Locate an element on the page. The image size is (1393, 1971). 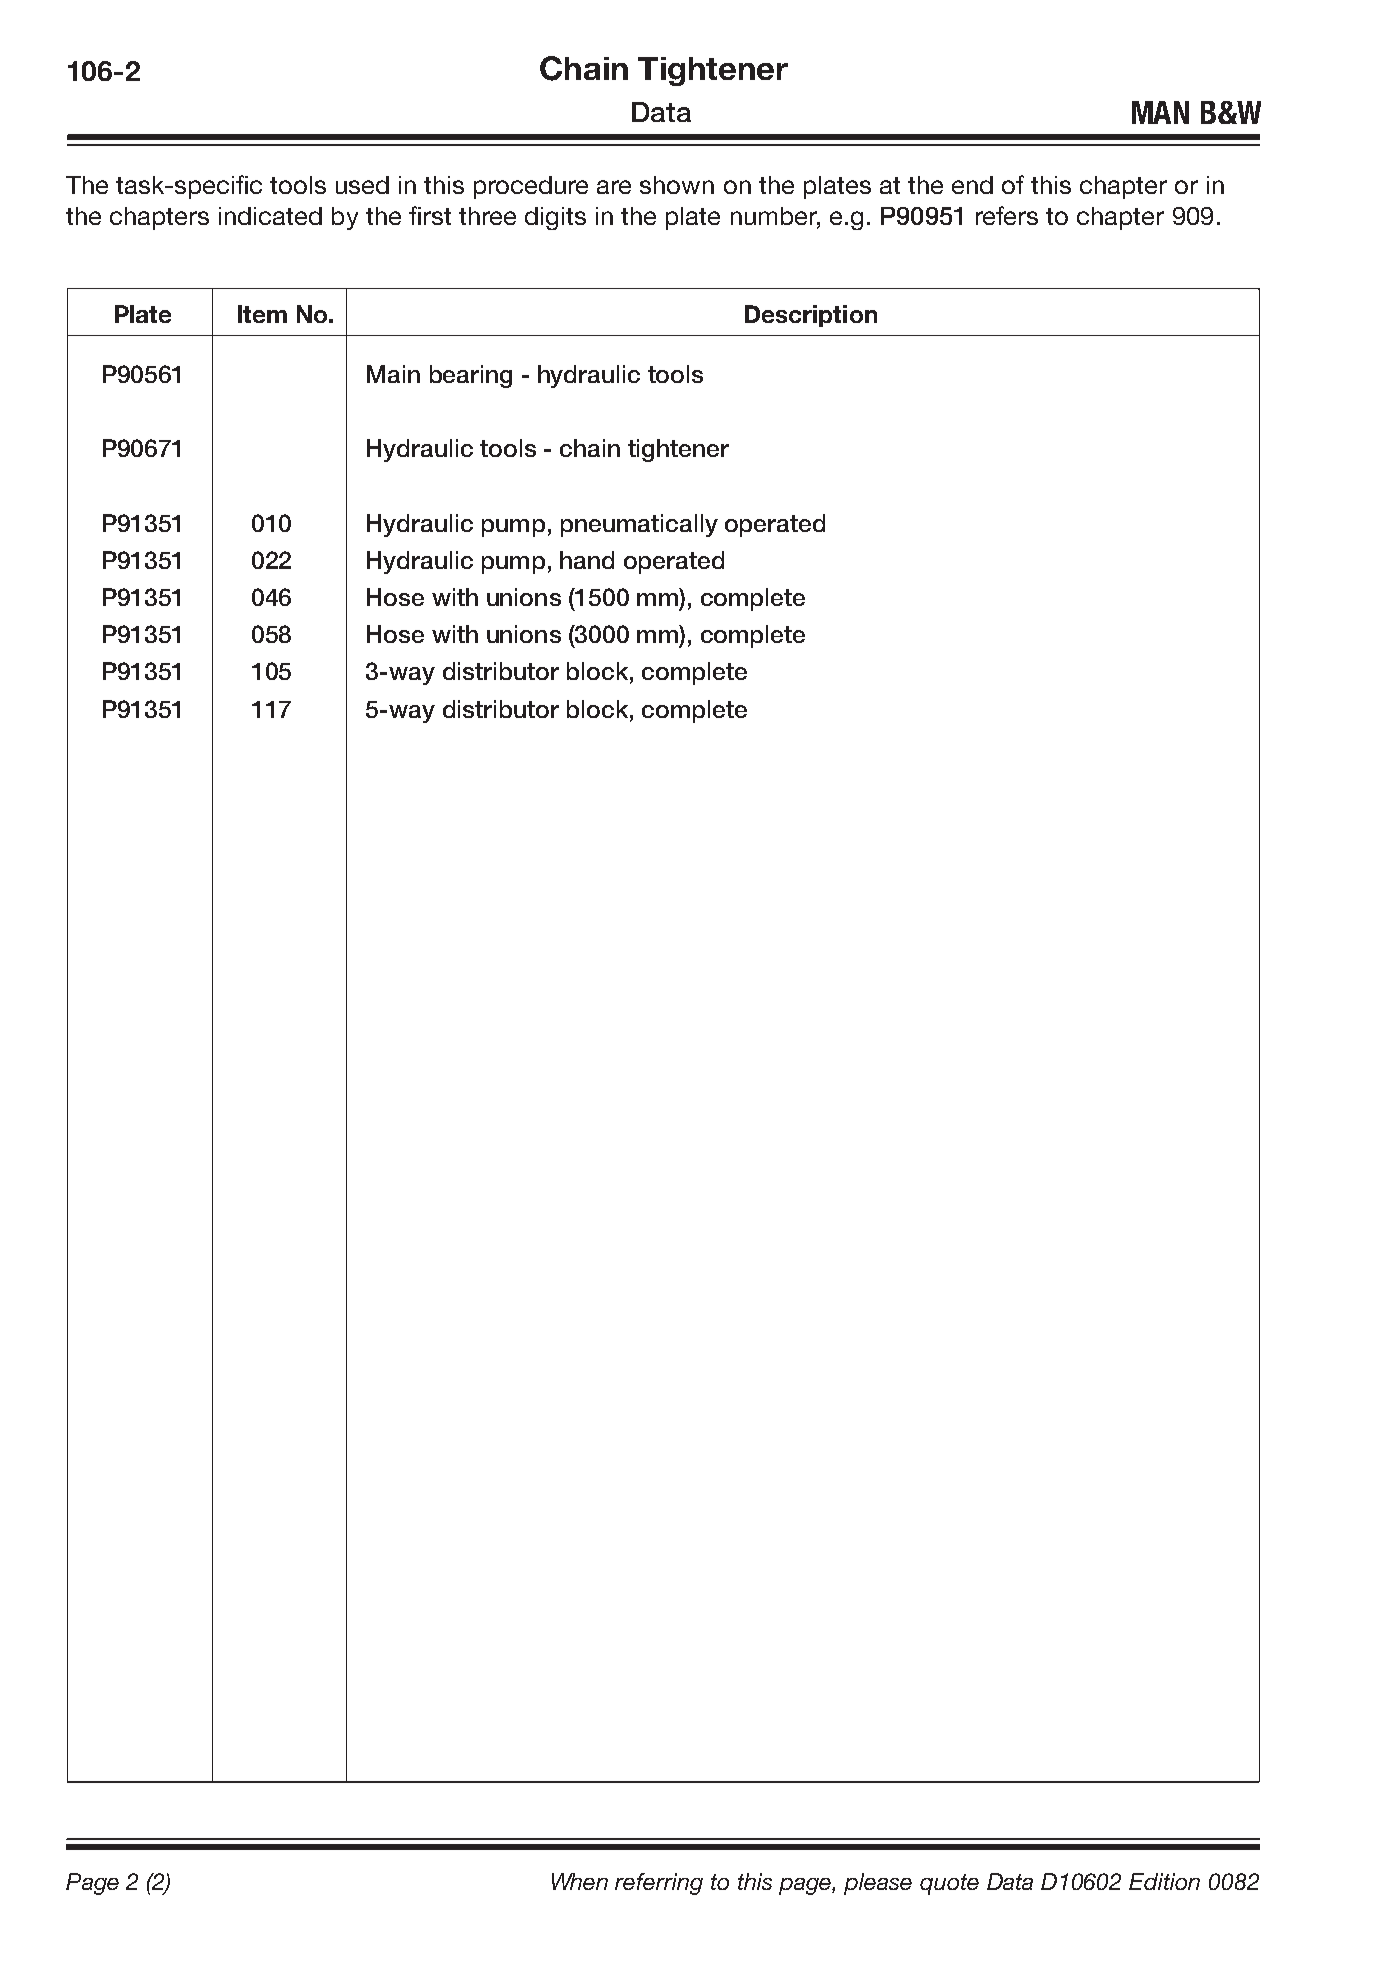
digits is located at coordinates (555, 218).
